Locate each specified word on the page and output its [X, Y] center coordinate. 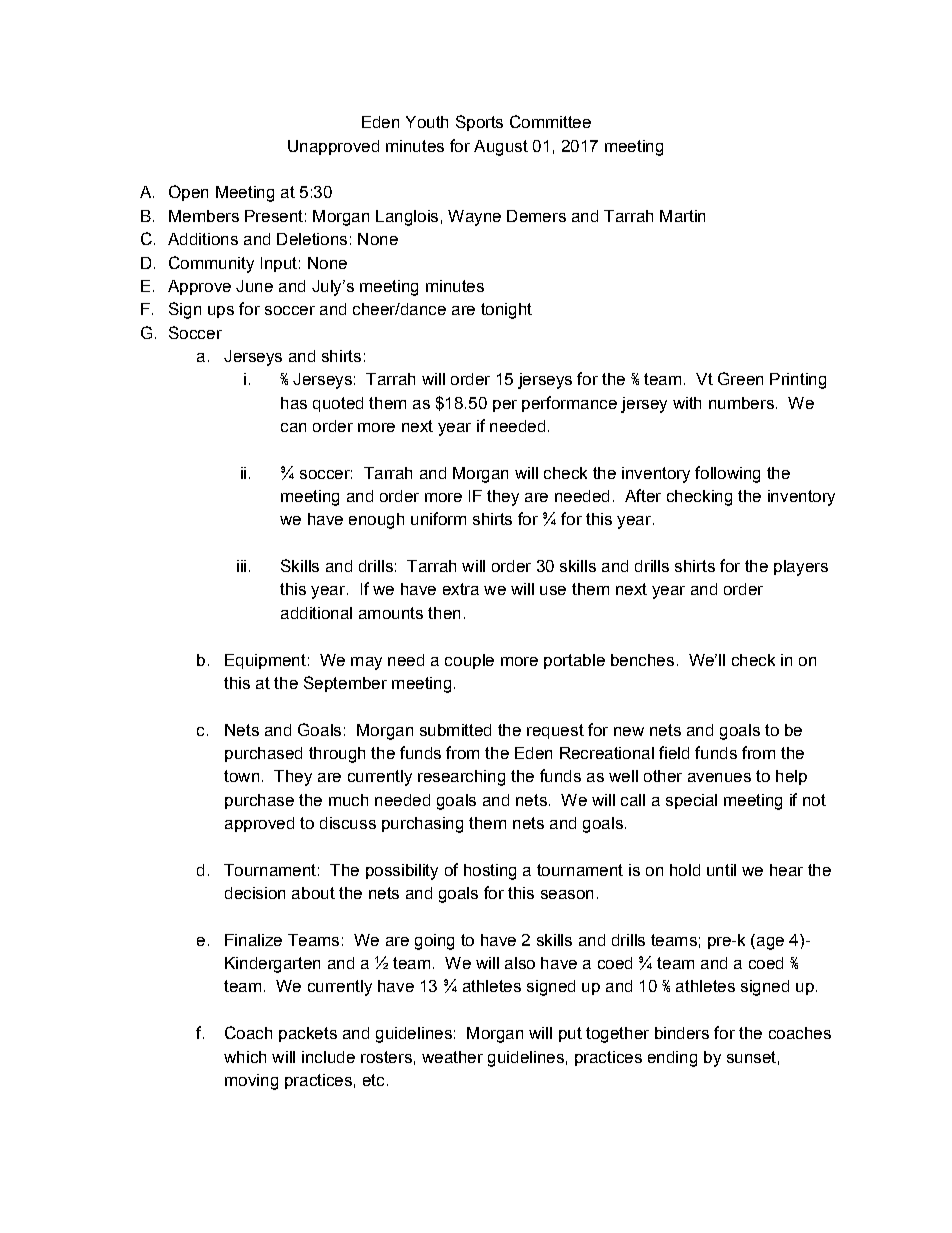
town [241, 776]
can [293, 427]
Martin [682, 216]
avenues [719, 777]
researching [461, 778]
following [727, 474]
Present [274, 216]
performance [569, 404]
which [245, 1057]
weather [452, 1057]
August [501, 148]
